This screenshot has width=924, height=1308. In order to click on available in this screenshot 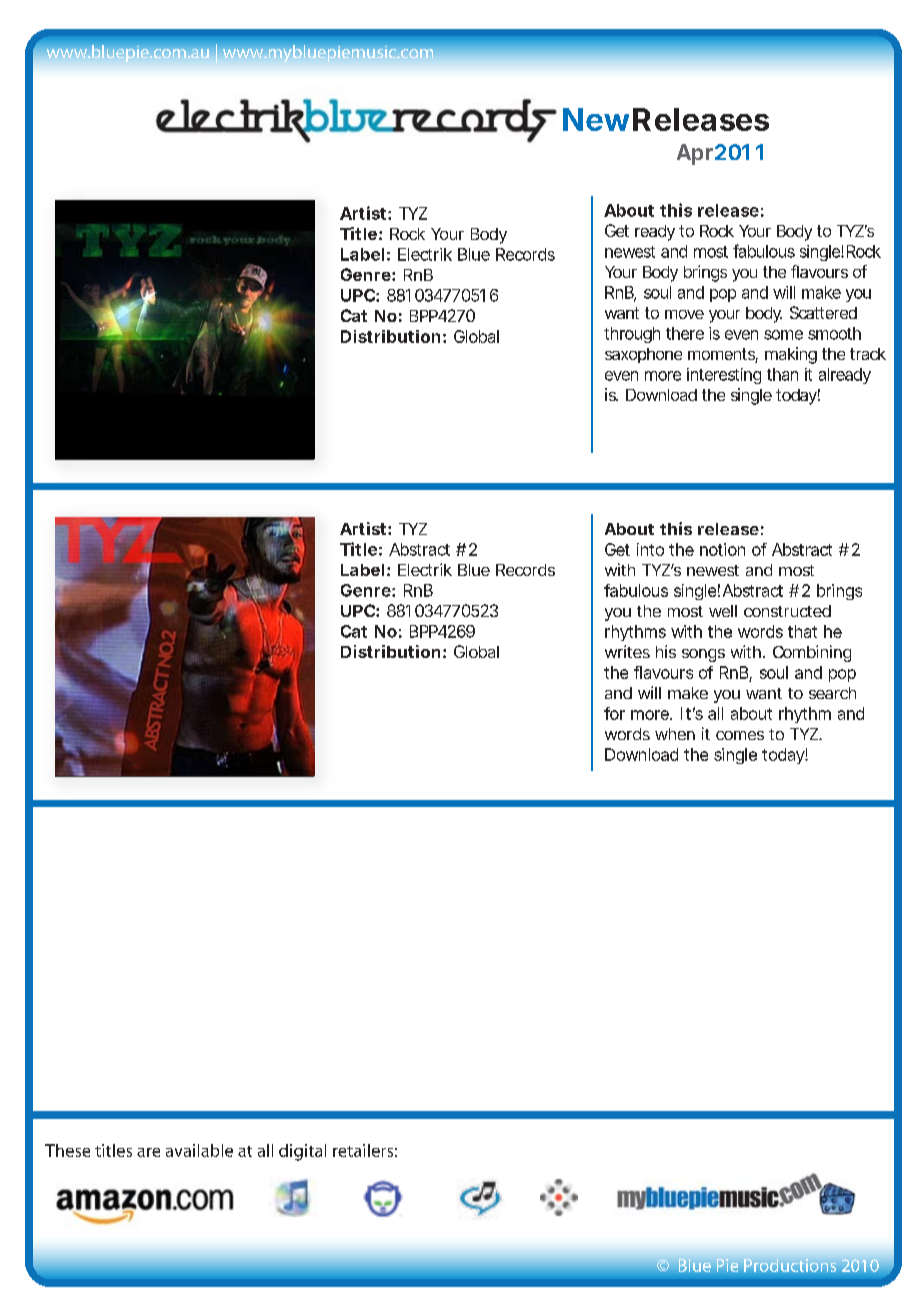, I will do `click(199, 1150)`.
